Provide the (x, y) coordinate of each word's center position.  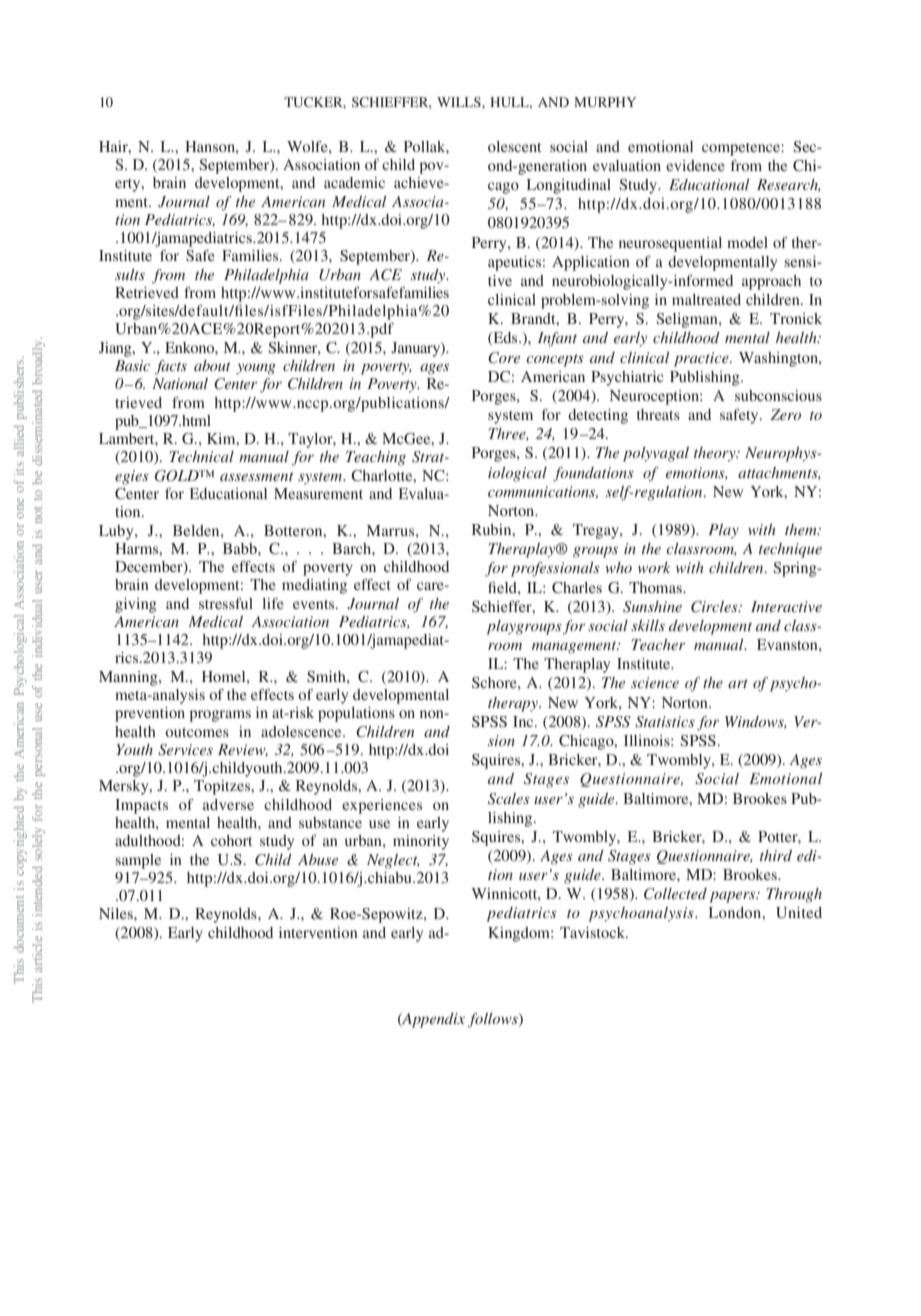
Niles (117, 913)
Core (504, 358)
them (802, 529)
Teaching (376, 458)
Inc (524, 721)
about (212, 365)
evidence (695, 165)
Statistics (665, 722)
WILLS (460, 102)
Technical (201, 456)
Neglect (393, 861)
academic (354, 182)
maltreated (706, 299)
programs (220, 716)
